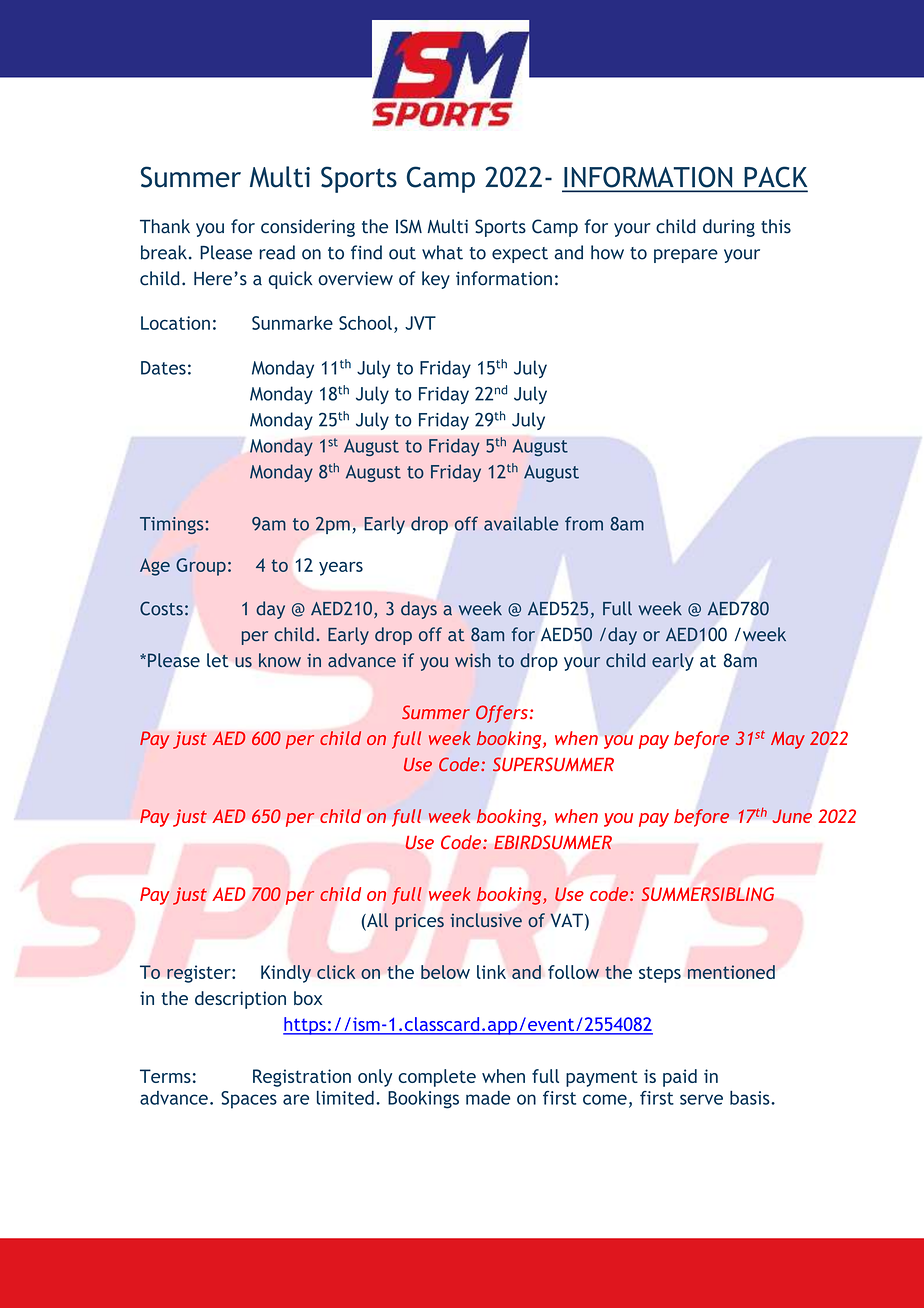 The image size is (924, 1308). I want to click on from, so click(584, 523).
